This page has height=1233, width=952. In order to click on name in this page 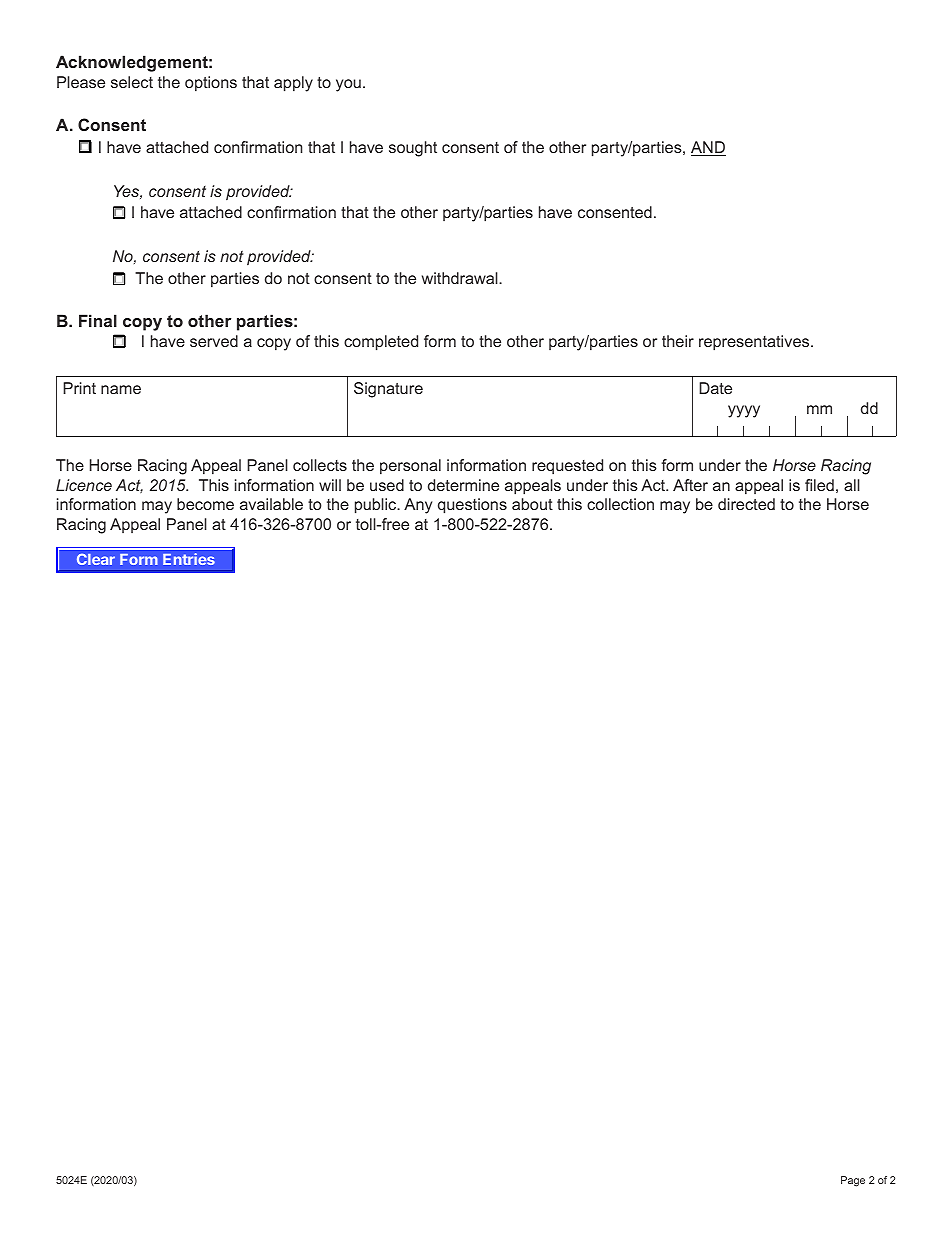, I will do `click(121, 389)`.
